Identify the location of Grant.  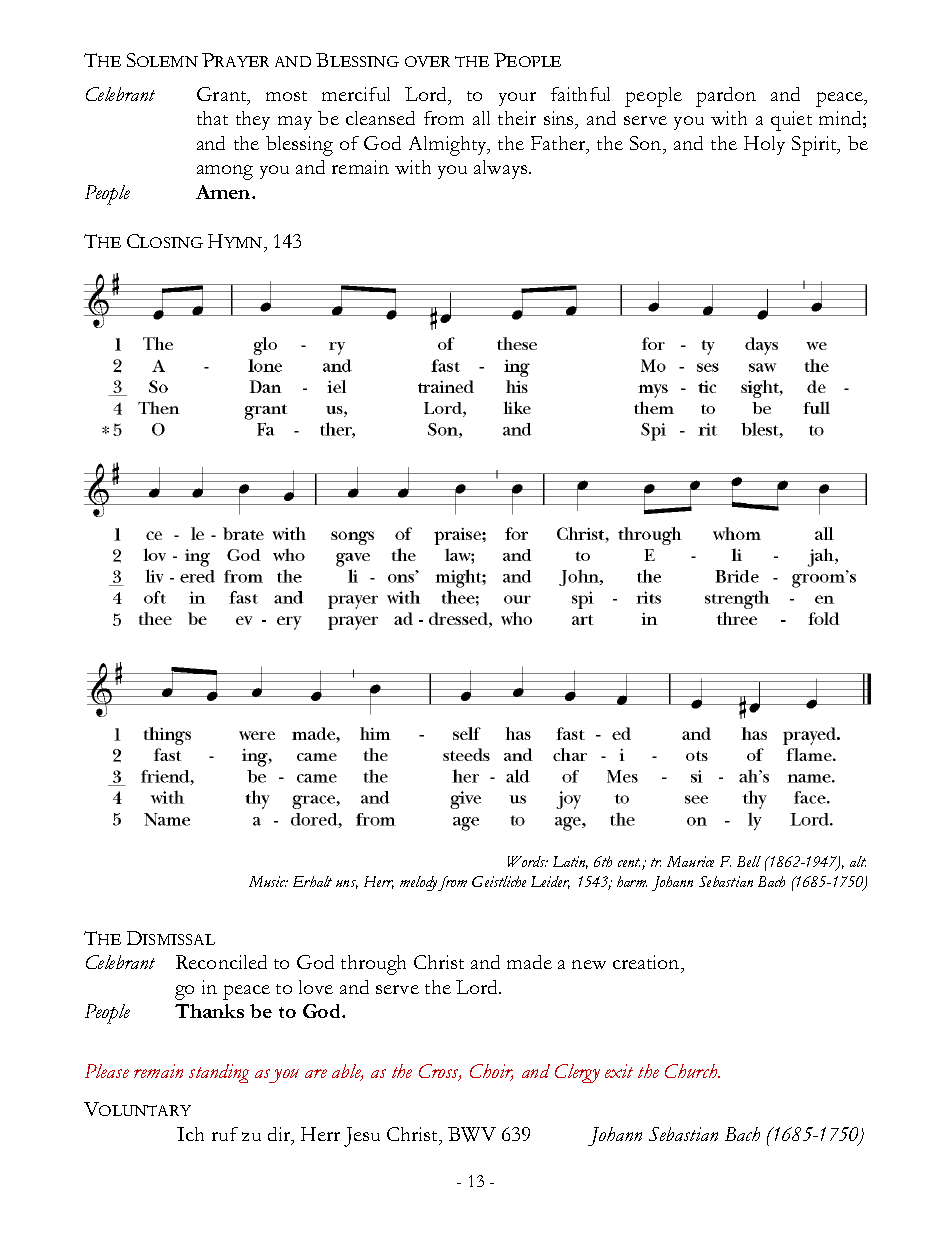
(223, 95).
